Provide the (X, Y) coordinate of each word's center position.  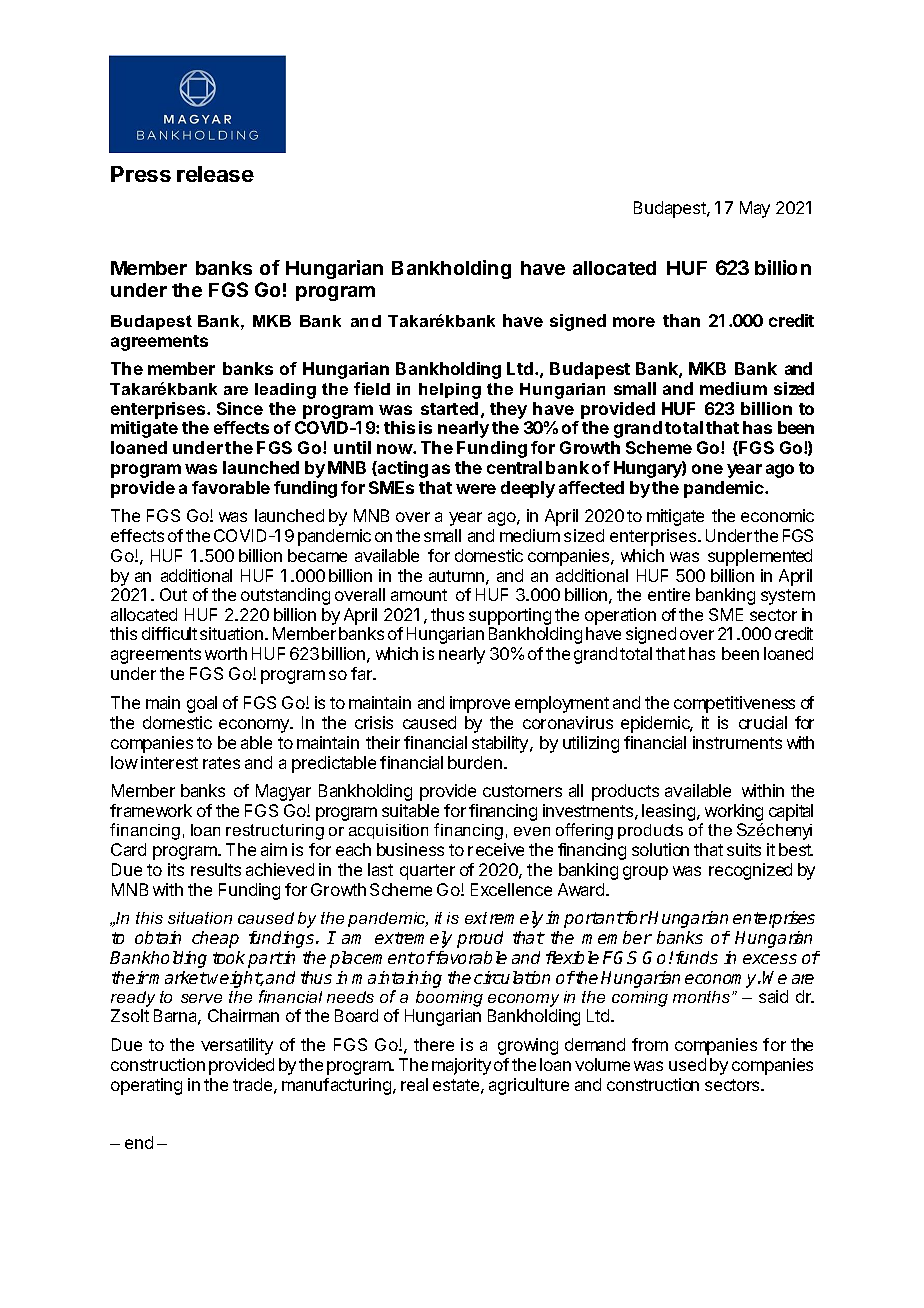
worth (226, 653)
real (414, 1084)
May (755, 209)
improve (480, 704)
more (634, 322)
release (215, 174)
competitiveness (734, 704)
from (650, 1044)
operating (146, 1086)
